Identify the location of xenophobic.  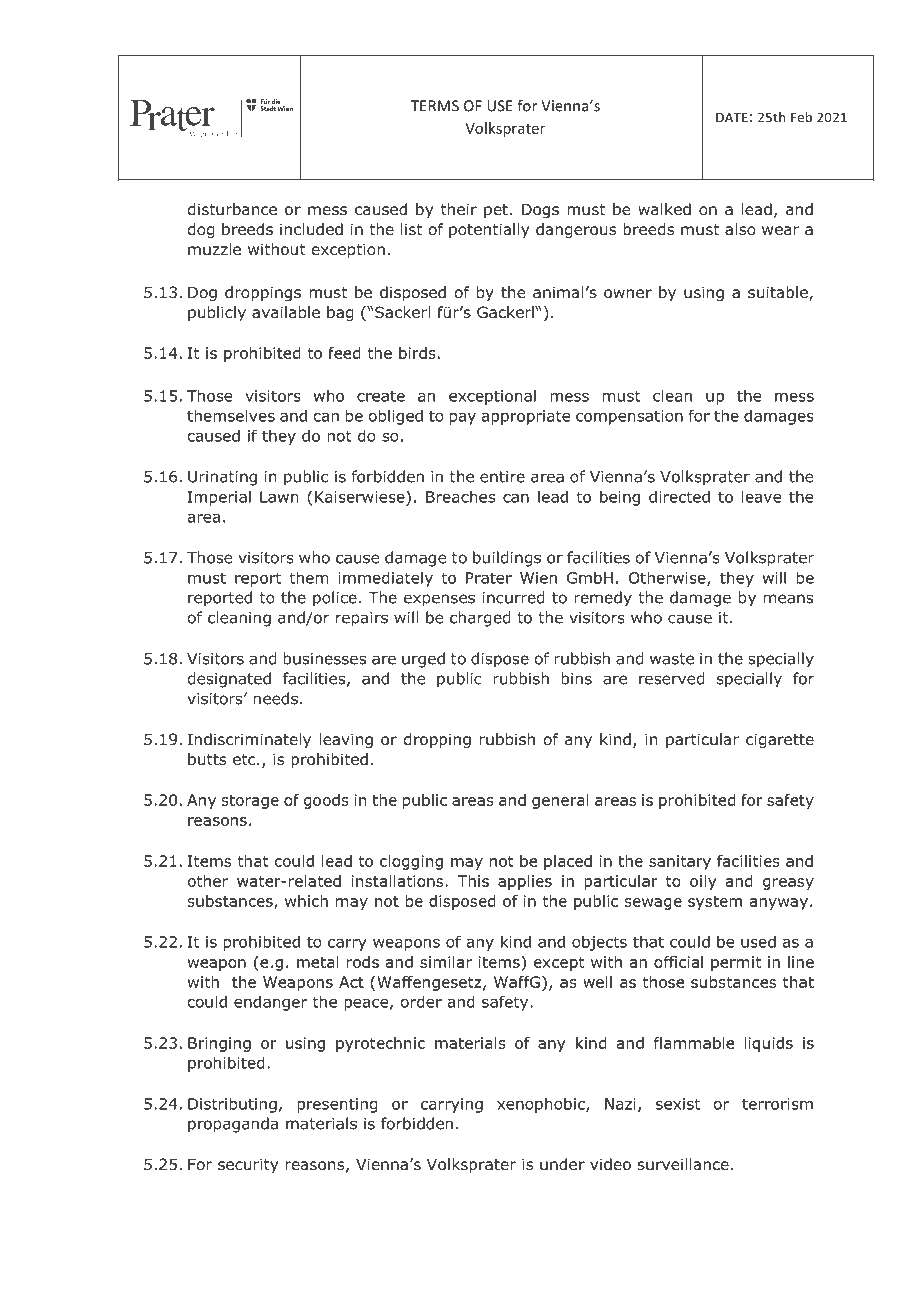
(542, 1105).
